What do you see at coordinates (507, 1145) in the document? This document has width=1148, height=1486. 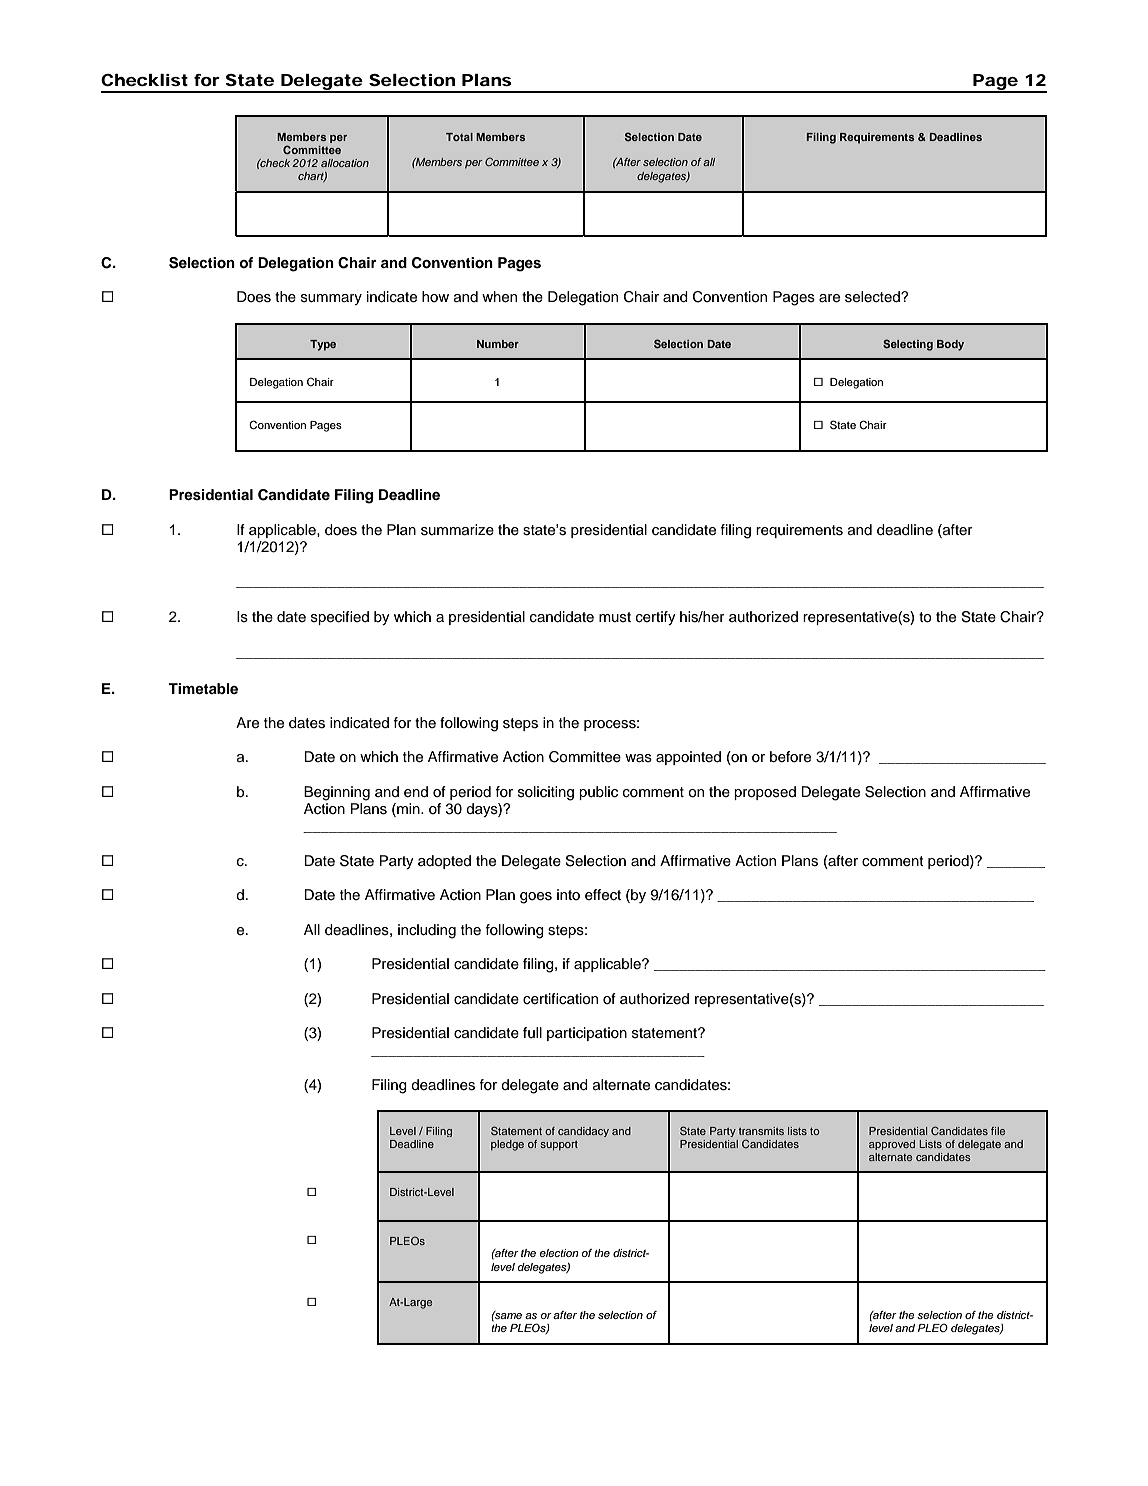 I see `pledge` at bounding box center [507, 1145].
